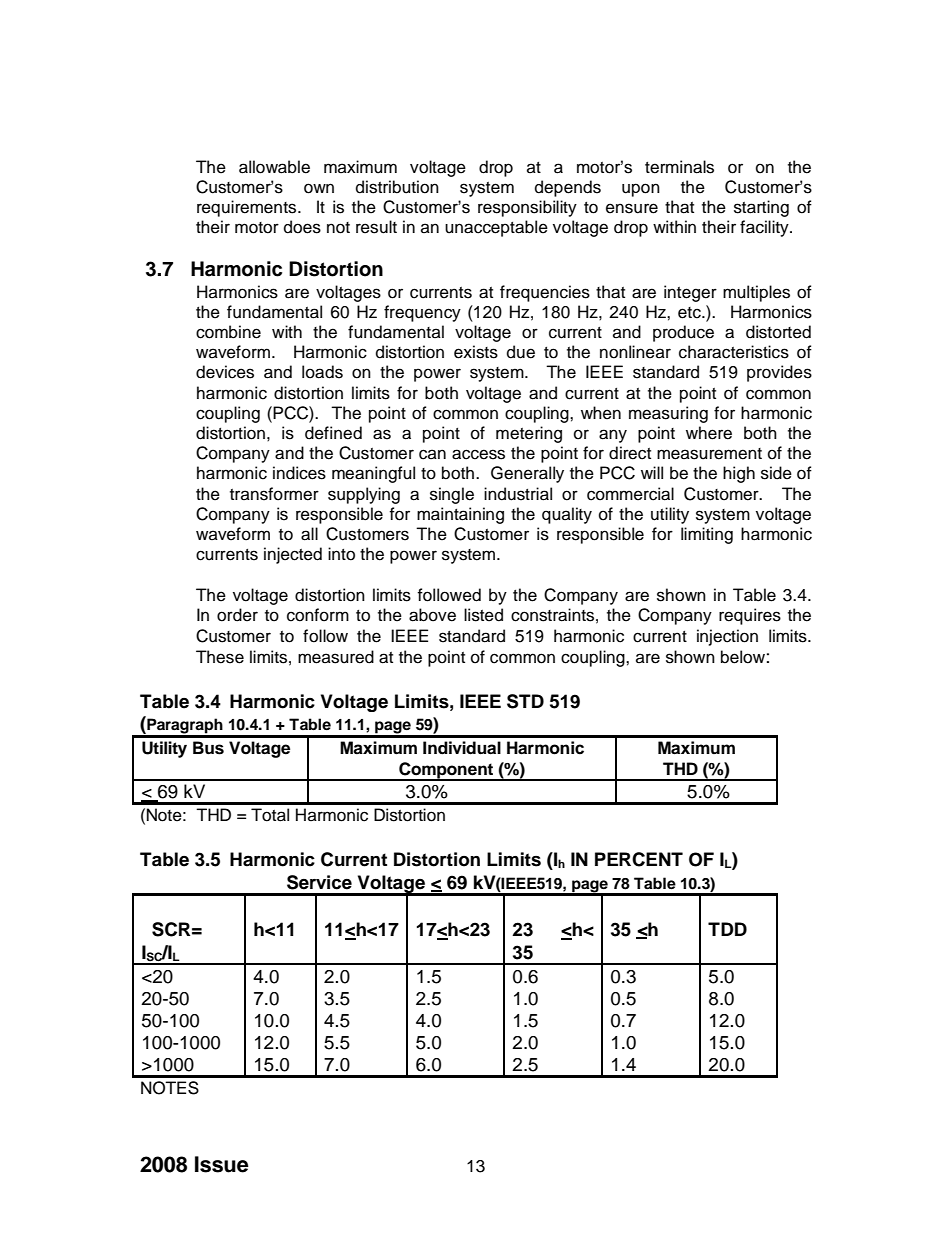 Image resolution: width=952 pixels, height=1233 pixels. What do you see at coordinates (727, 637) in the page?
I see `injection` at bounding box center [727, 637].
